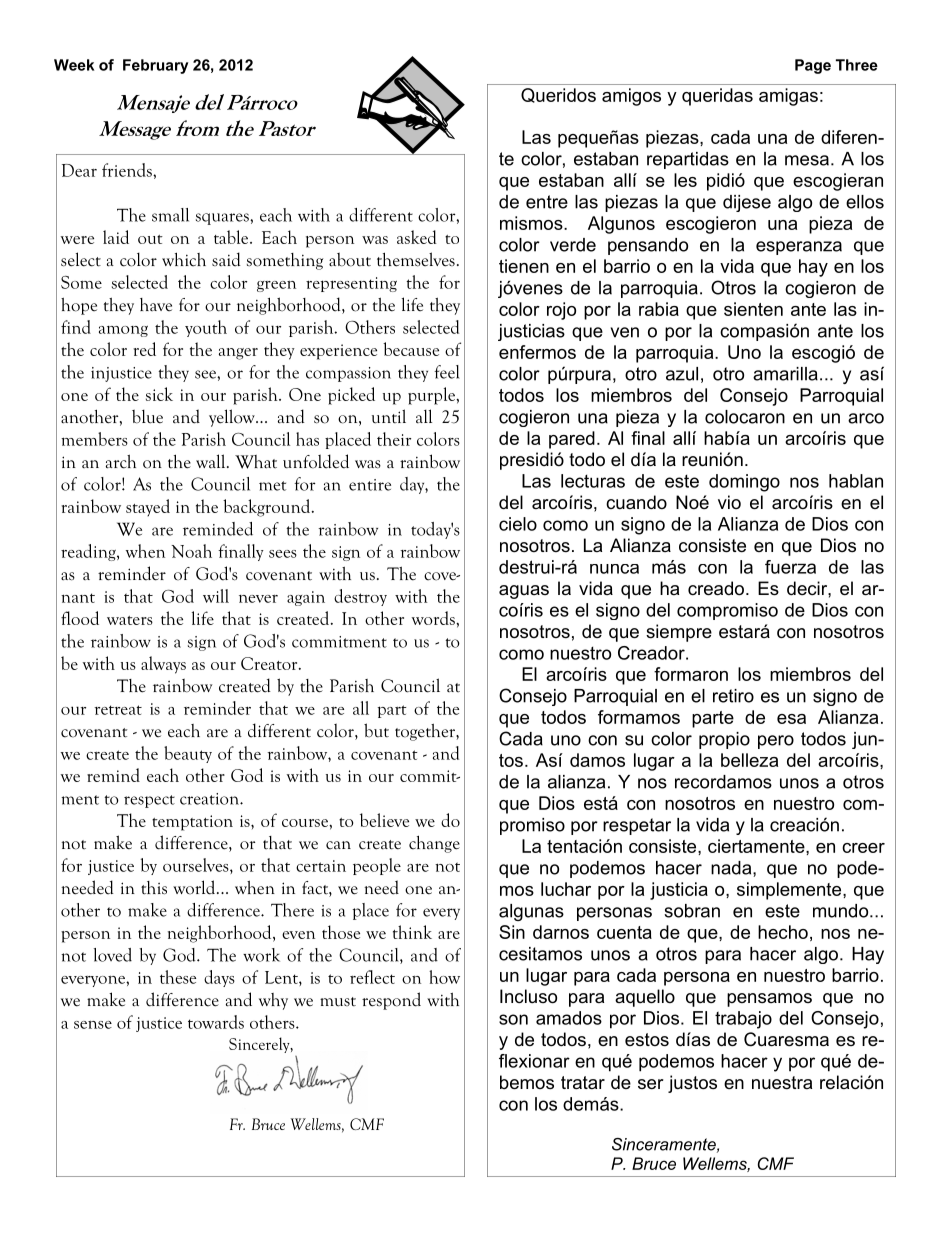  I want to click on amigos, so click(631, 97).
